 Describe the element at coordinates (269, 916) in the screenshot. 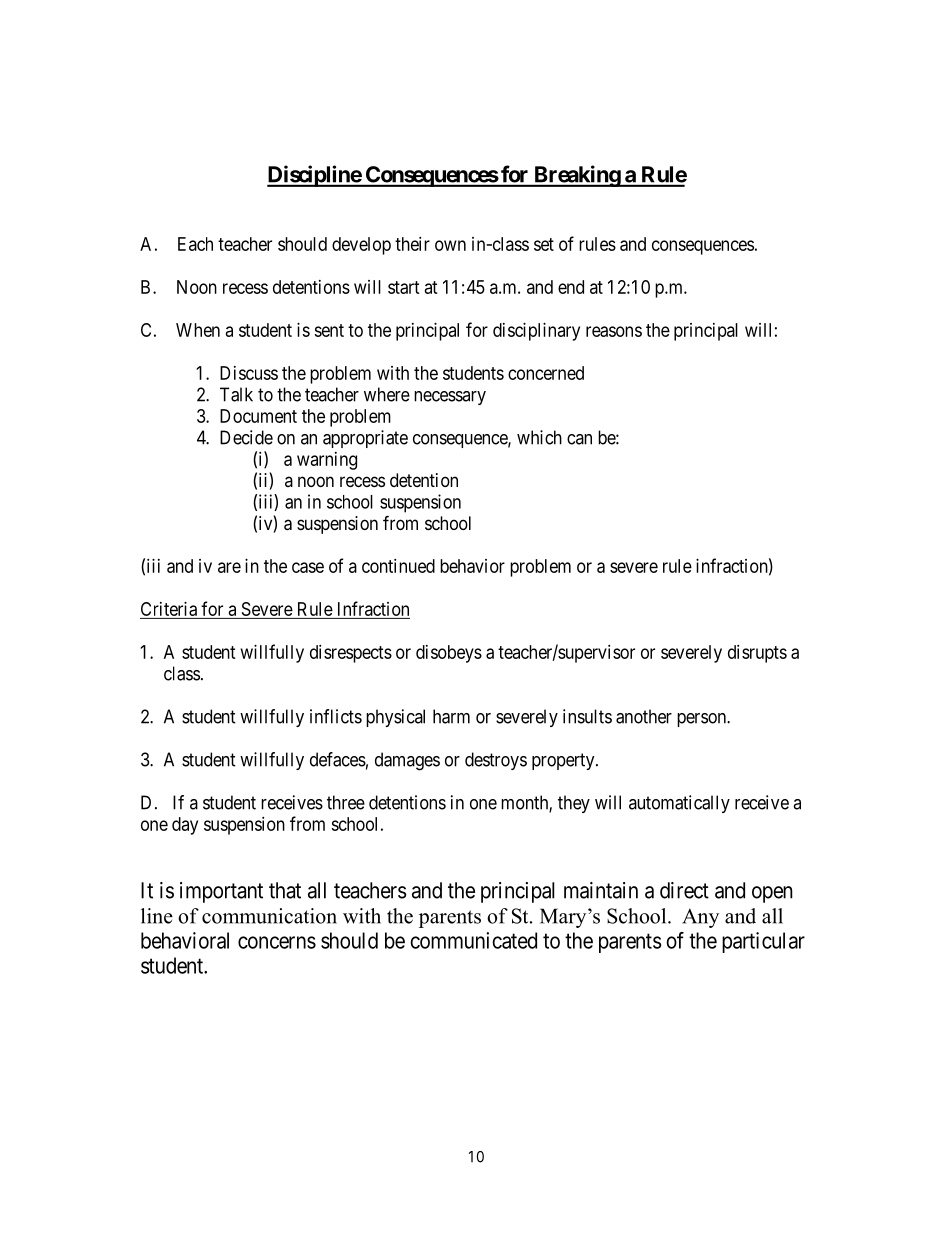

I see `communication` at that location.
